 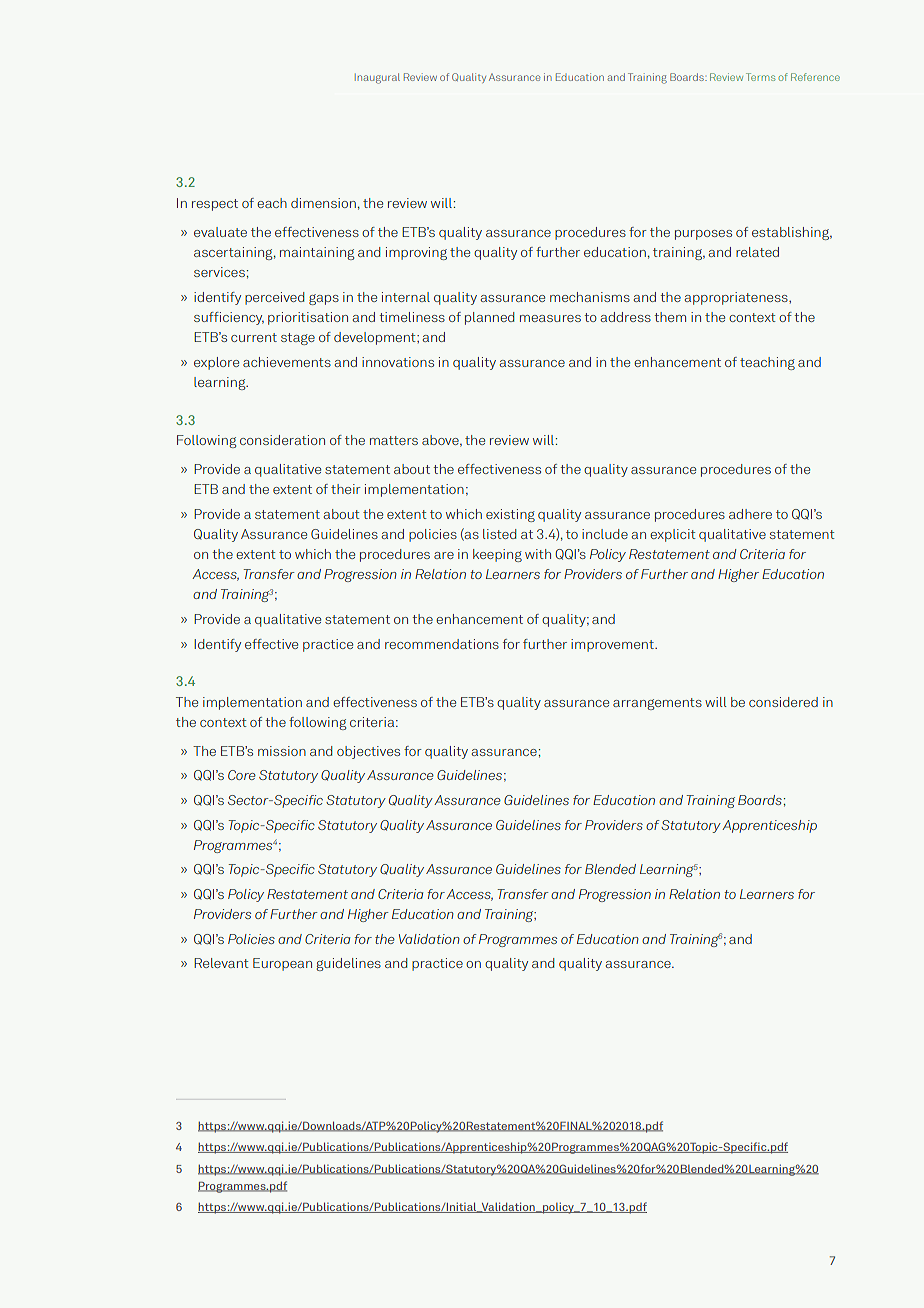 I want to click on achievements, so click(x=287, y=362).
